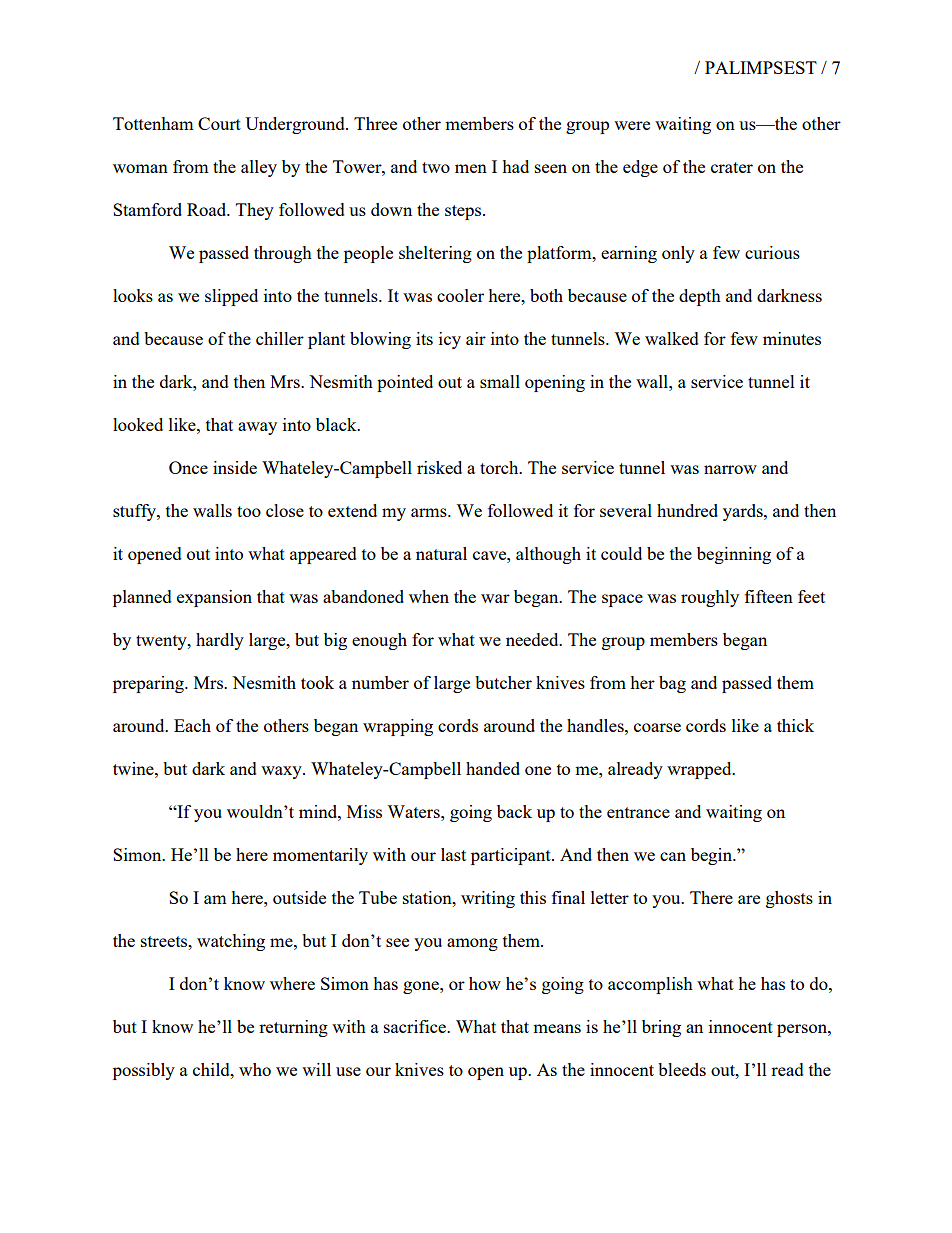  Describe the element at coordinates (416, 1026) in the image. I see `sacrifice` at that location.
